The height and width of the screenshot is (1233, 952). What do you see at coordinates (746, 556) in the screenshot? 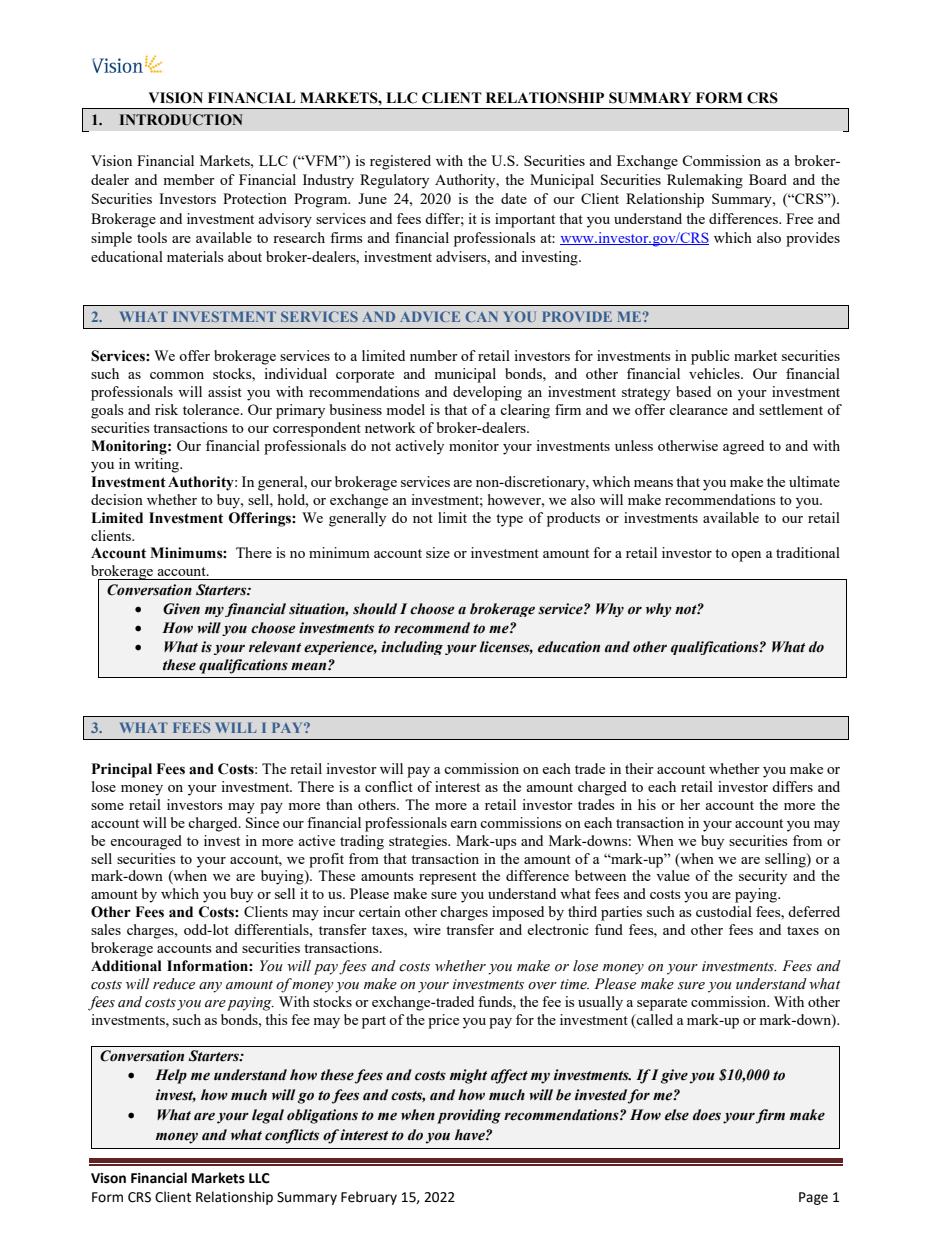
I see `open` at bounding box center [746, 556].
